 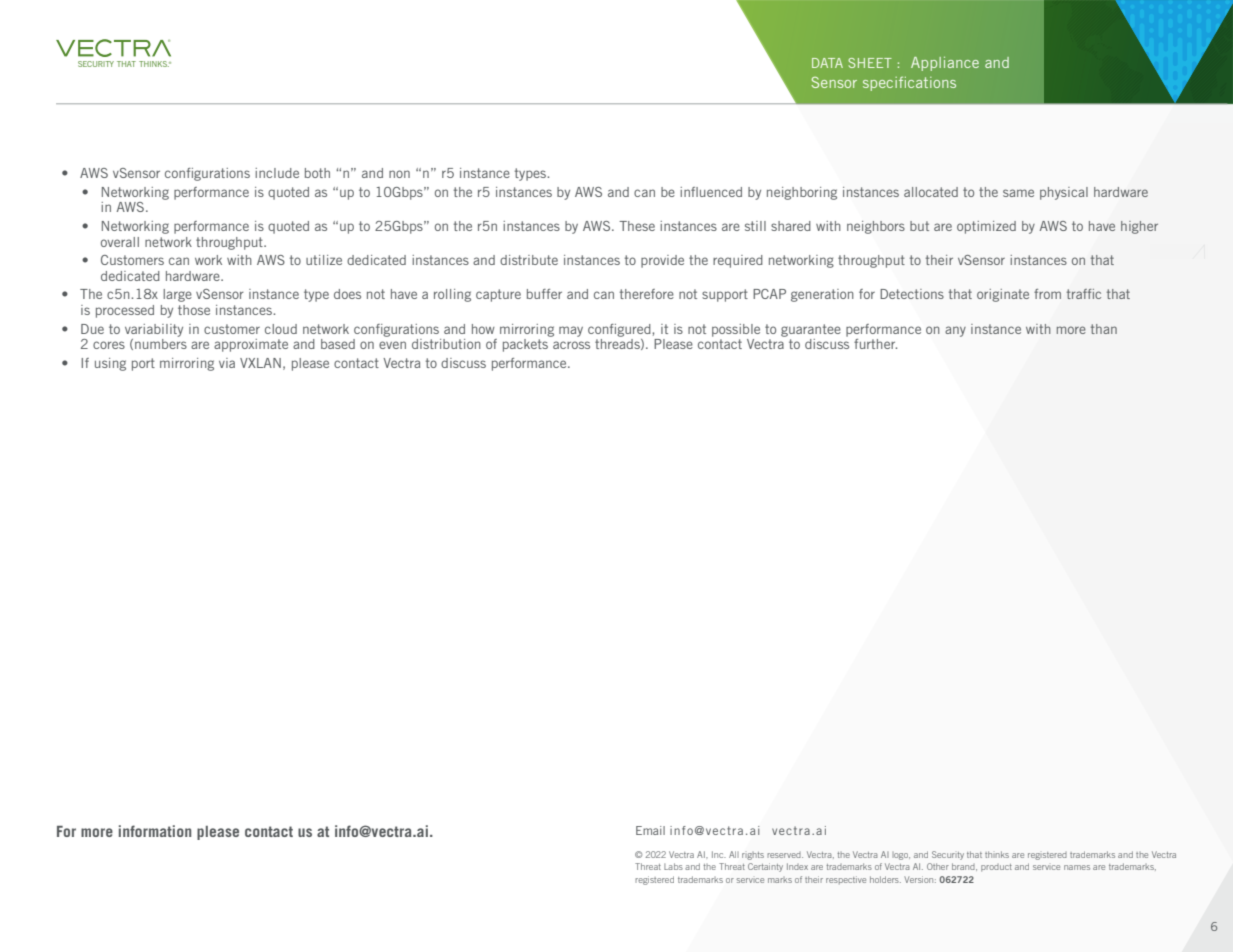 What do you see at coordinates (227, 363) in the screenshot?
I see `via` at bounding box center [227, 363].
